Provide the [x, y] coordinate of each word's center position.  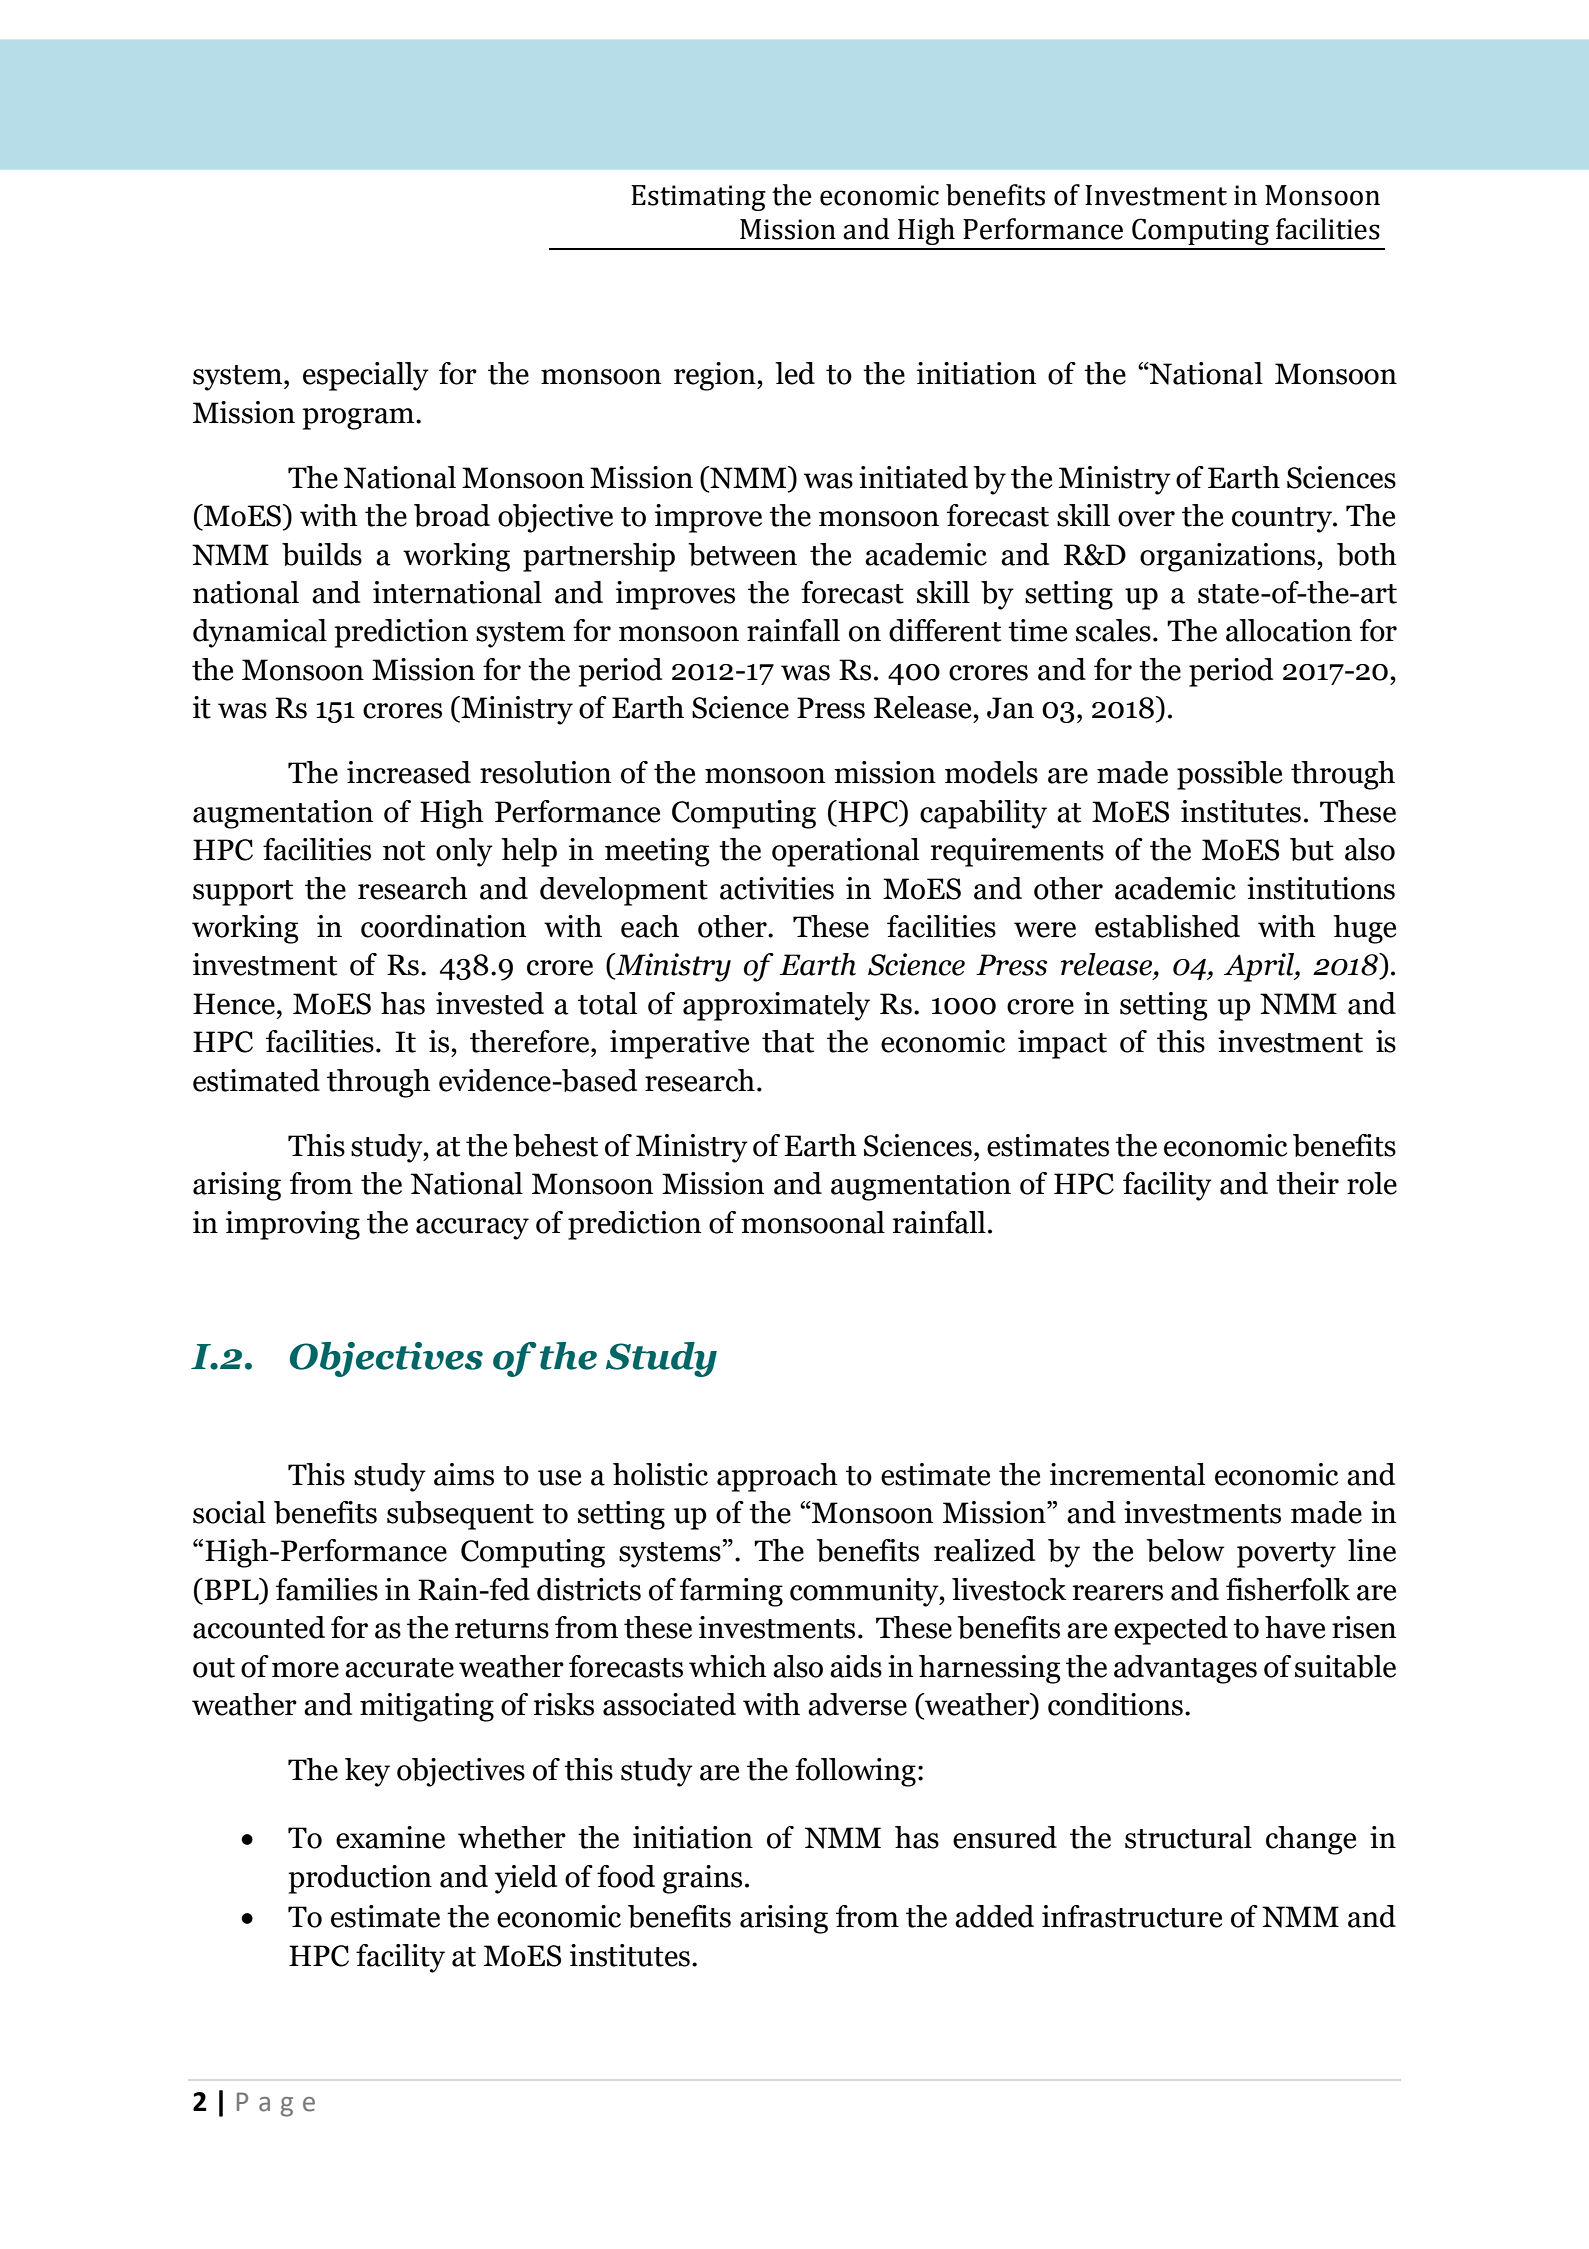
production [360, 1879]
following [855, 1772]
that [788, 1041]
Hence [234, 1004]
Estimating [698, 198]
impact [1062, 1044]
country [1283, 520]
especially [366, 376]
